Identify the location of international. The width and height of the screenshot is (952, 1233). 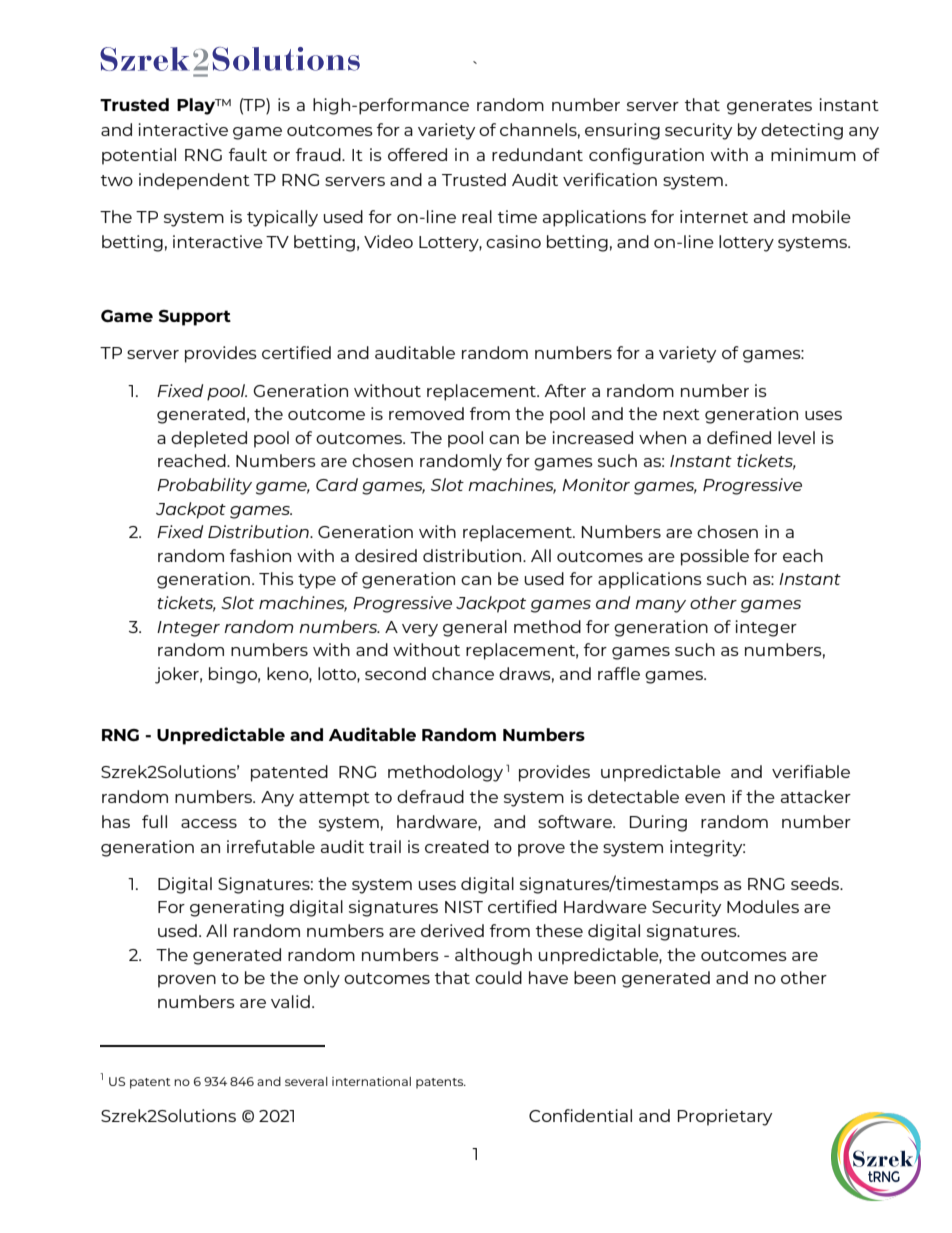
(371, 1081).
